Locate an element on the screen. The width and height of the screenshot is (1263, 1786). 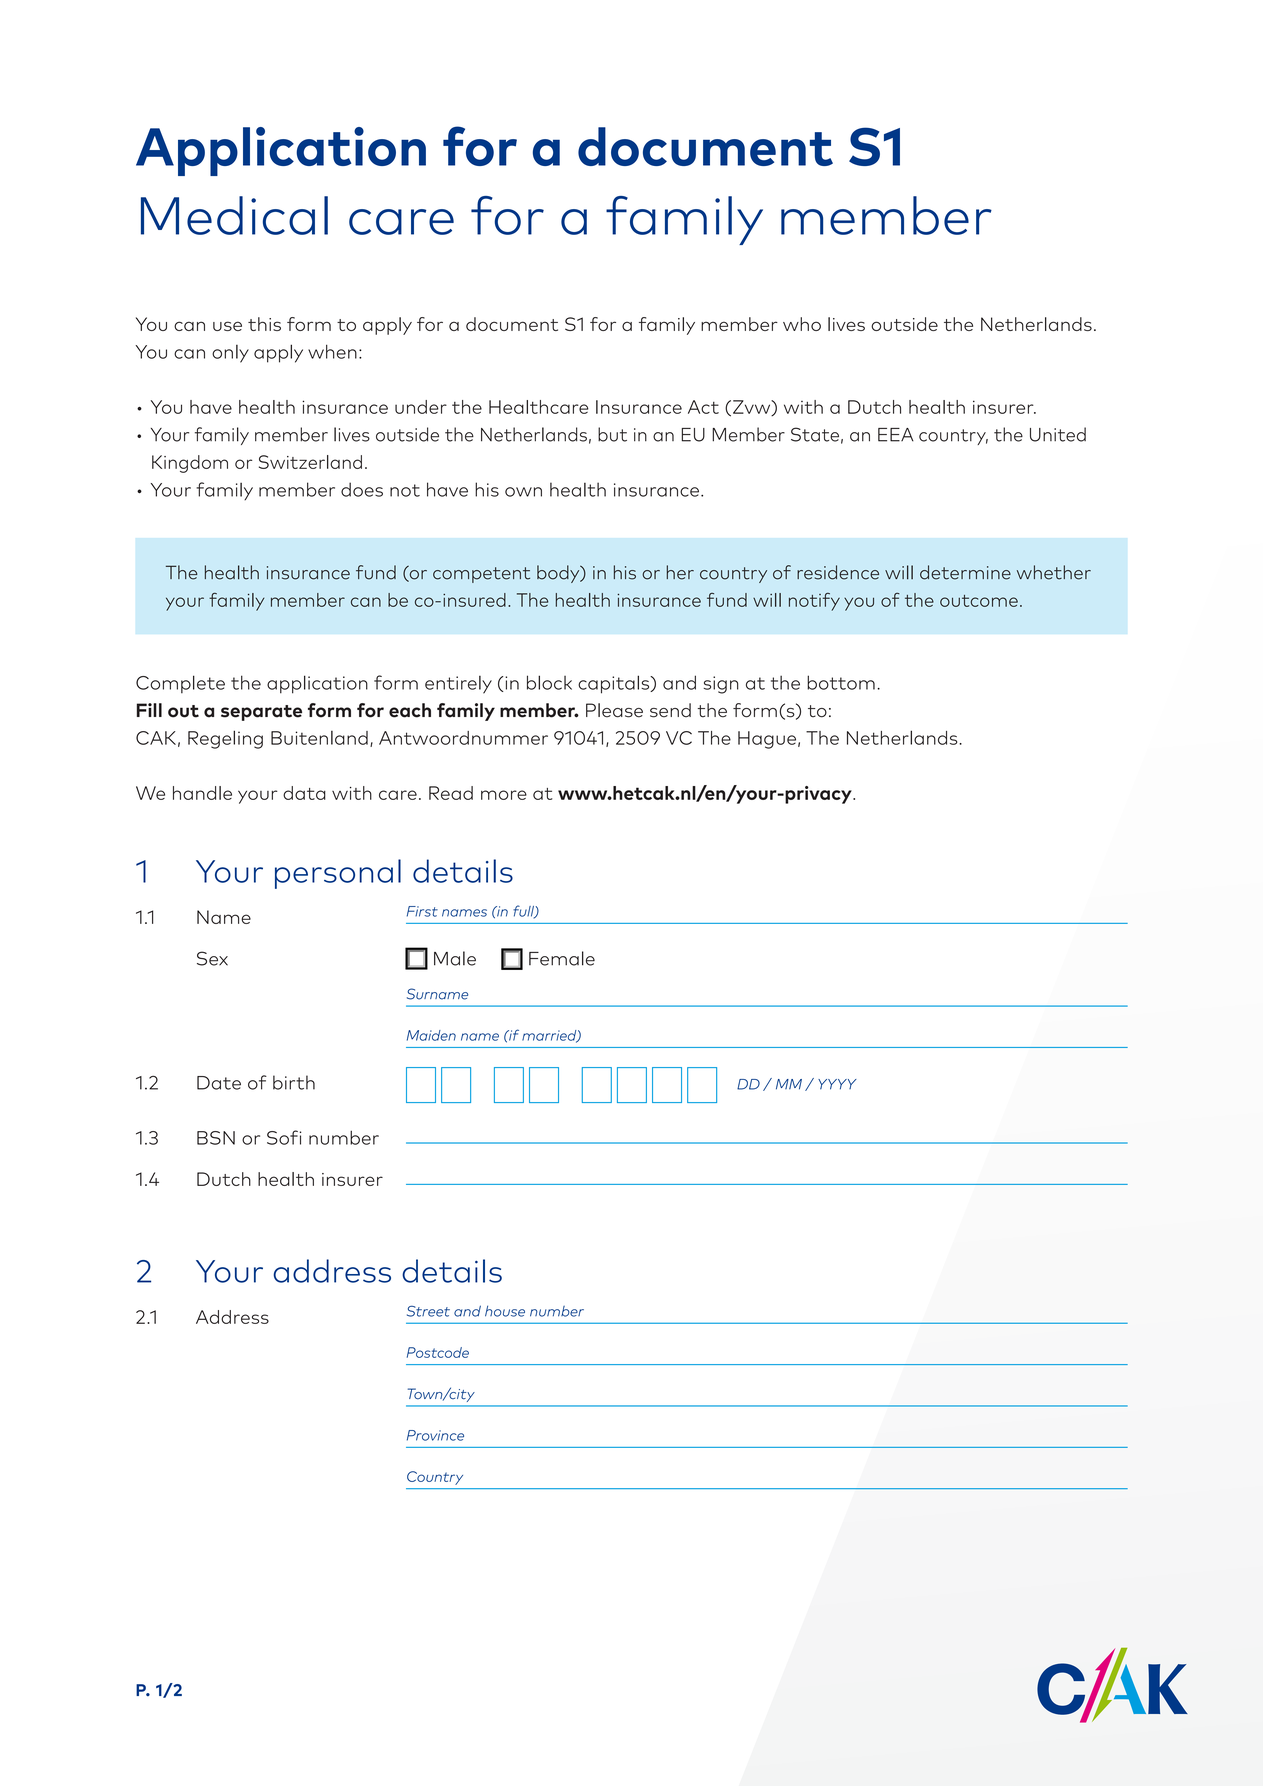
EEA is located at coordinates (896, 435).
